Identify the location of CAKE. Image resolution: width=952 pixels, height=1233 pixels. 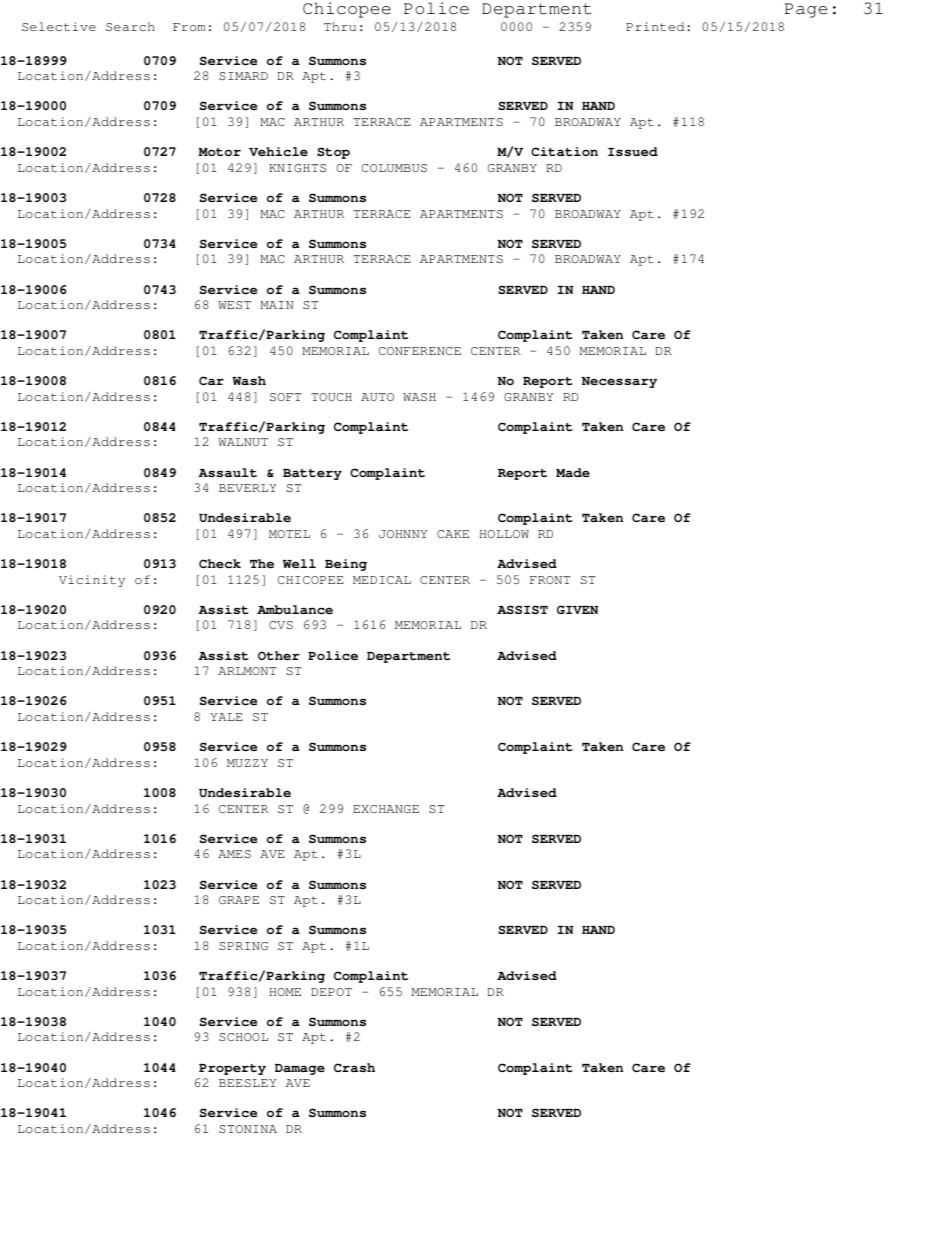
(453, 534).
